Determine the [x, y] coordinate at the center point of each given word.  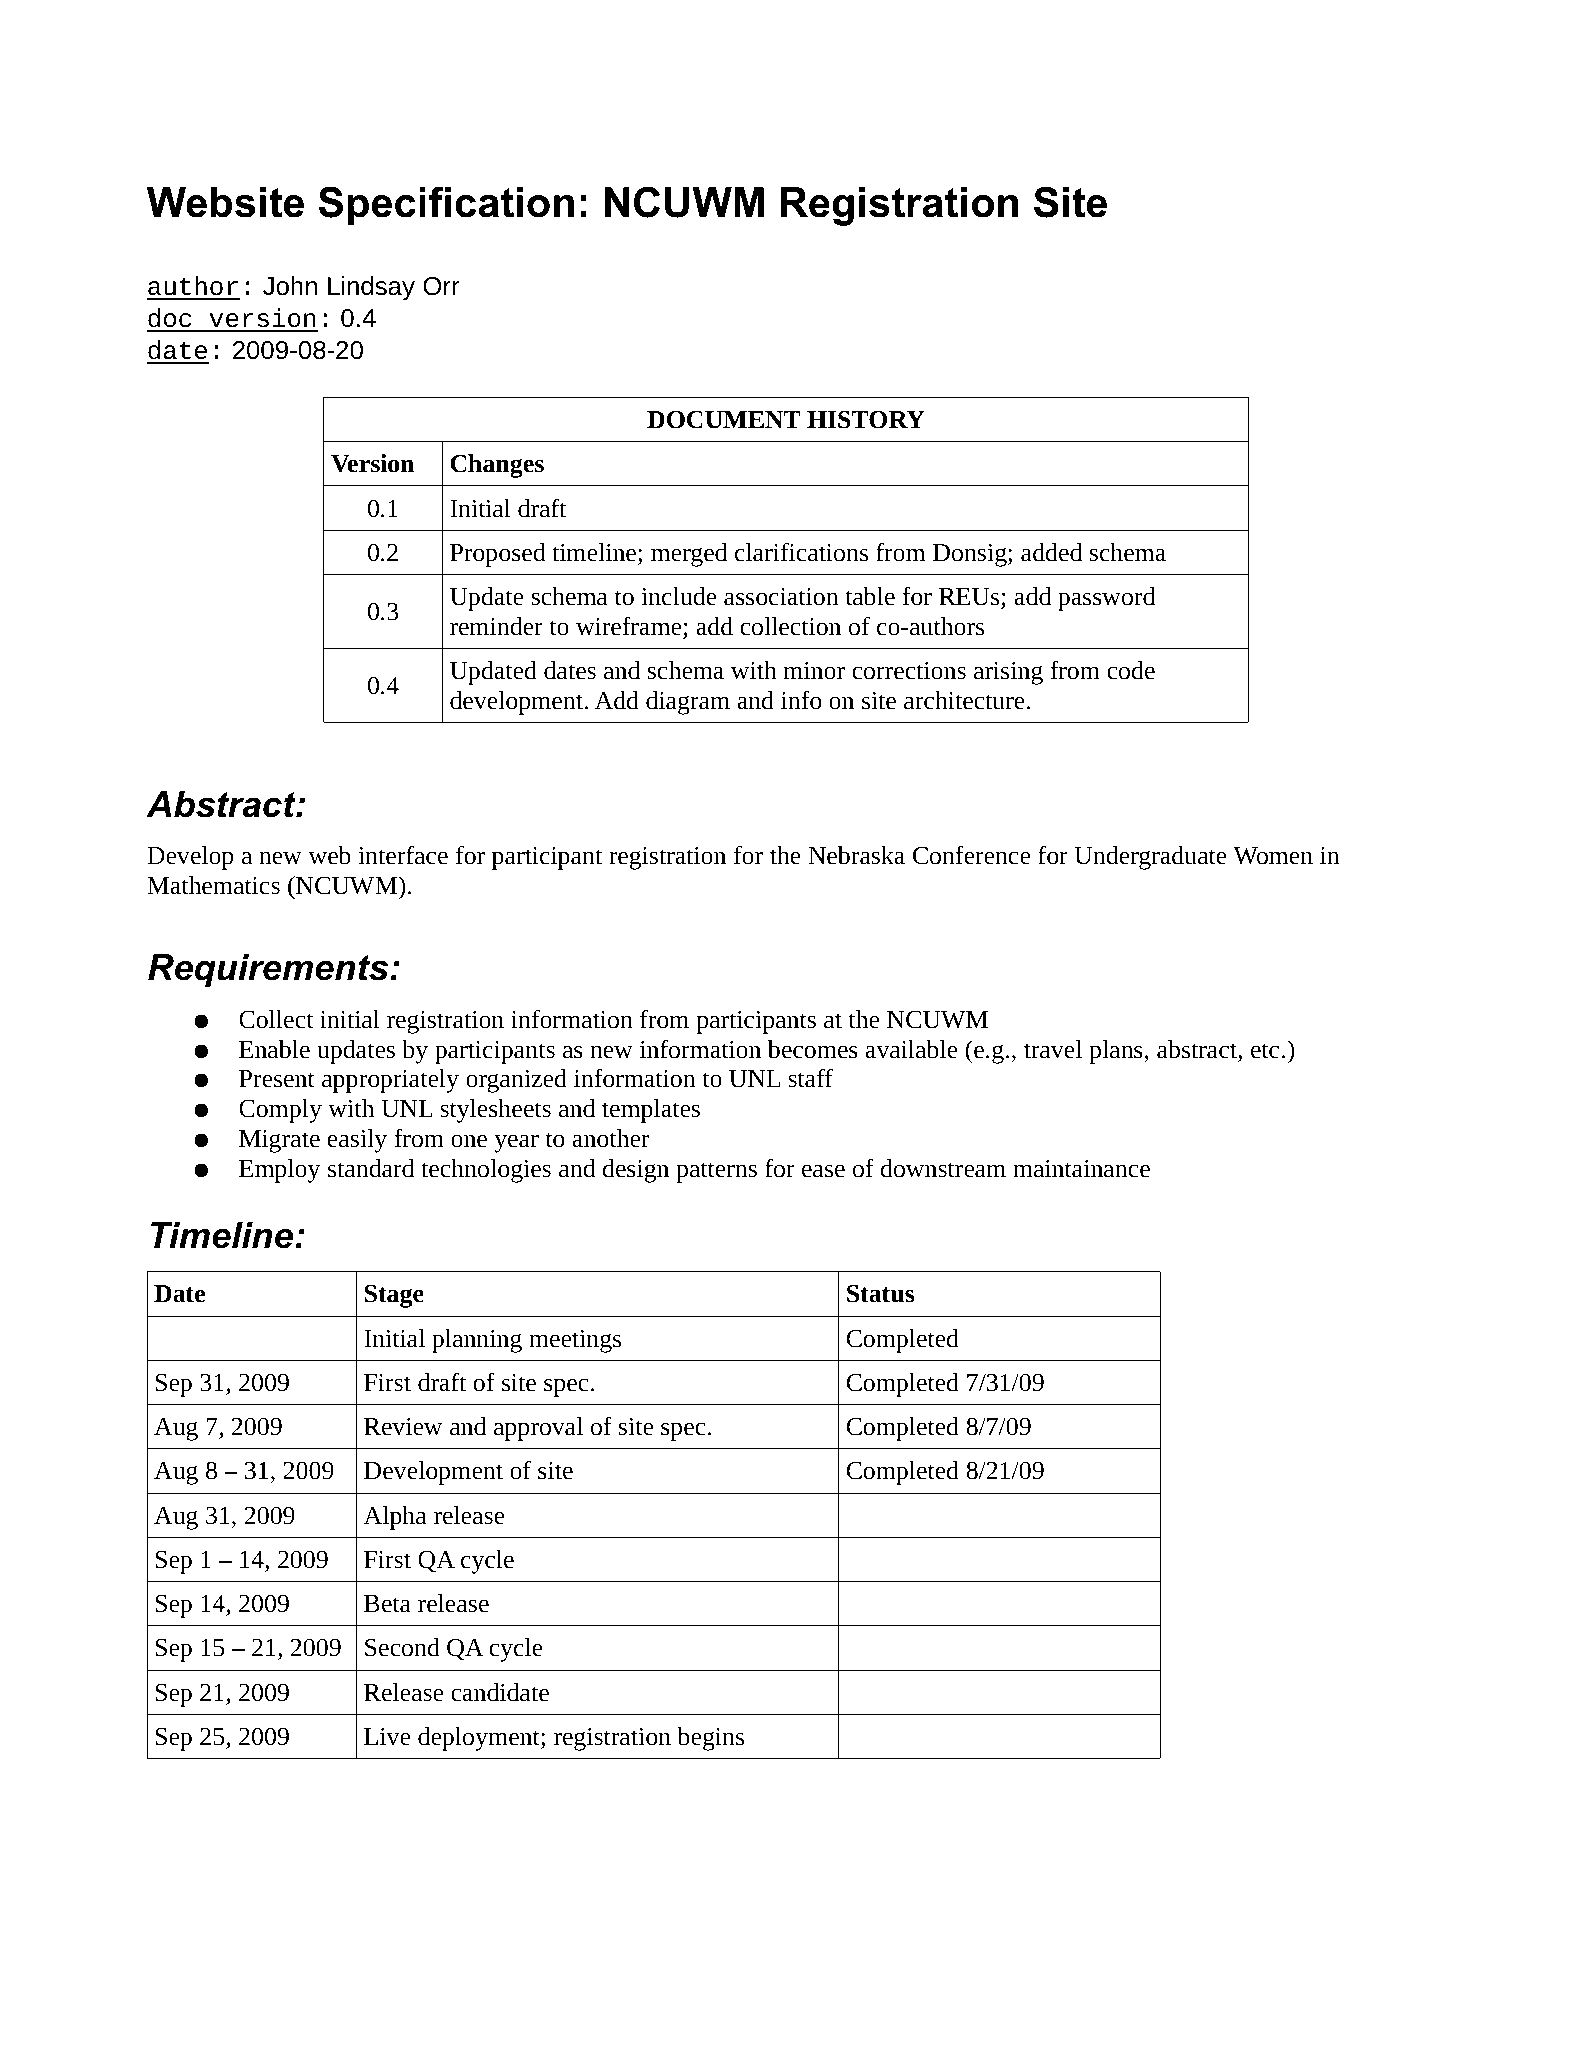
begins [710, 1739]
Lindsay [371, 288]
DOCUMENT [724, 420]
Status [880, 1294]
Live [387, 1737]
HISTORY [866, 420]
